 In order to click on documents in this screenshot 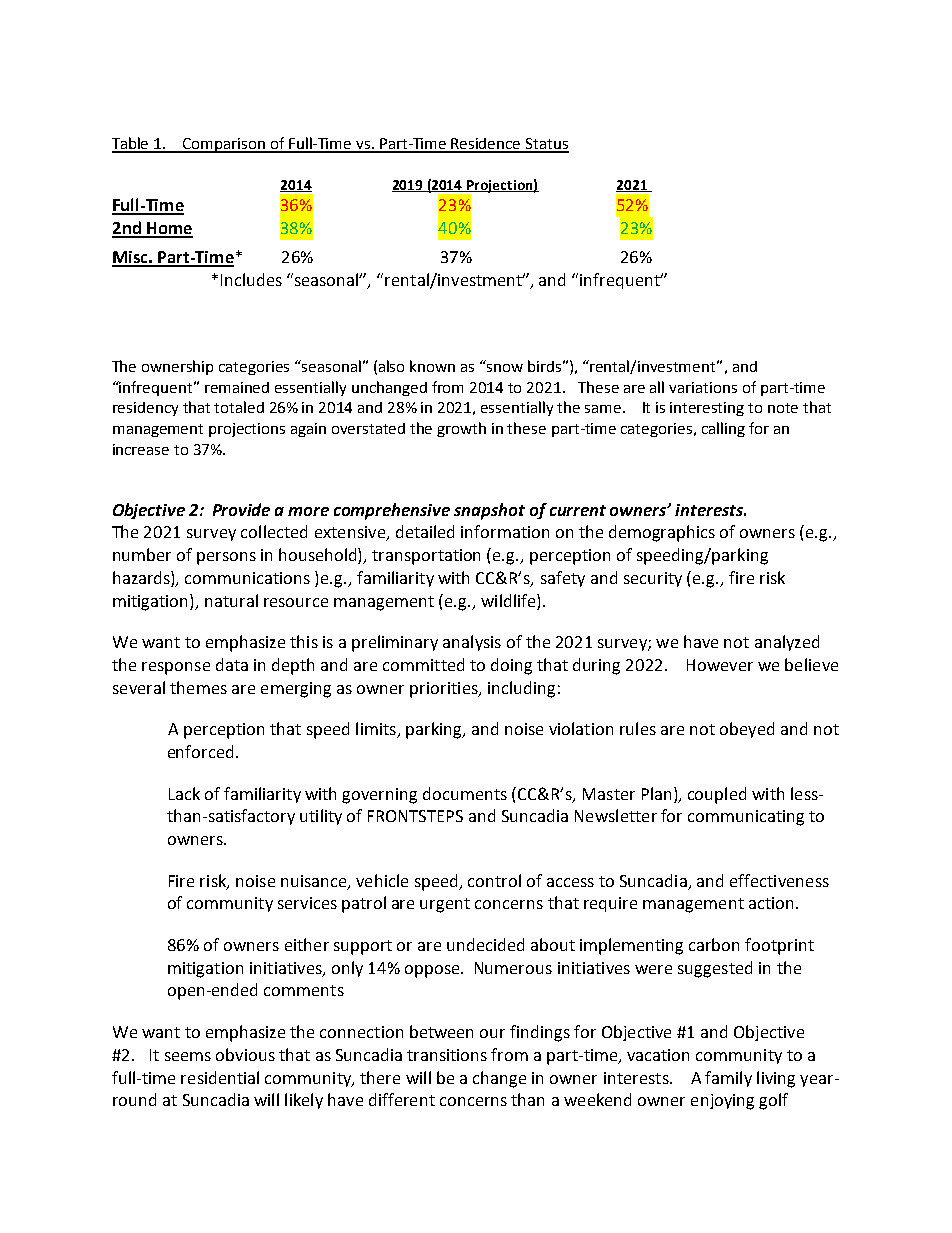, I will do `click(465, 793)`.
